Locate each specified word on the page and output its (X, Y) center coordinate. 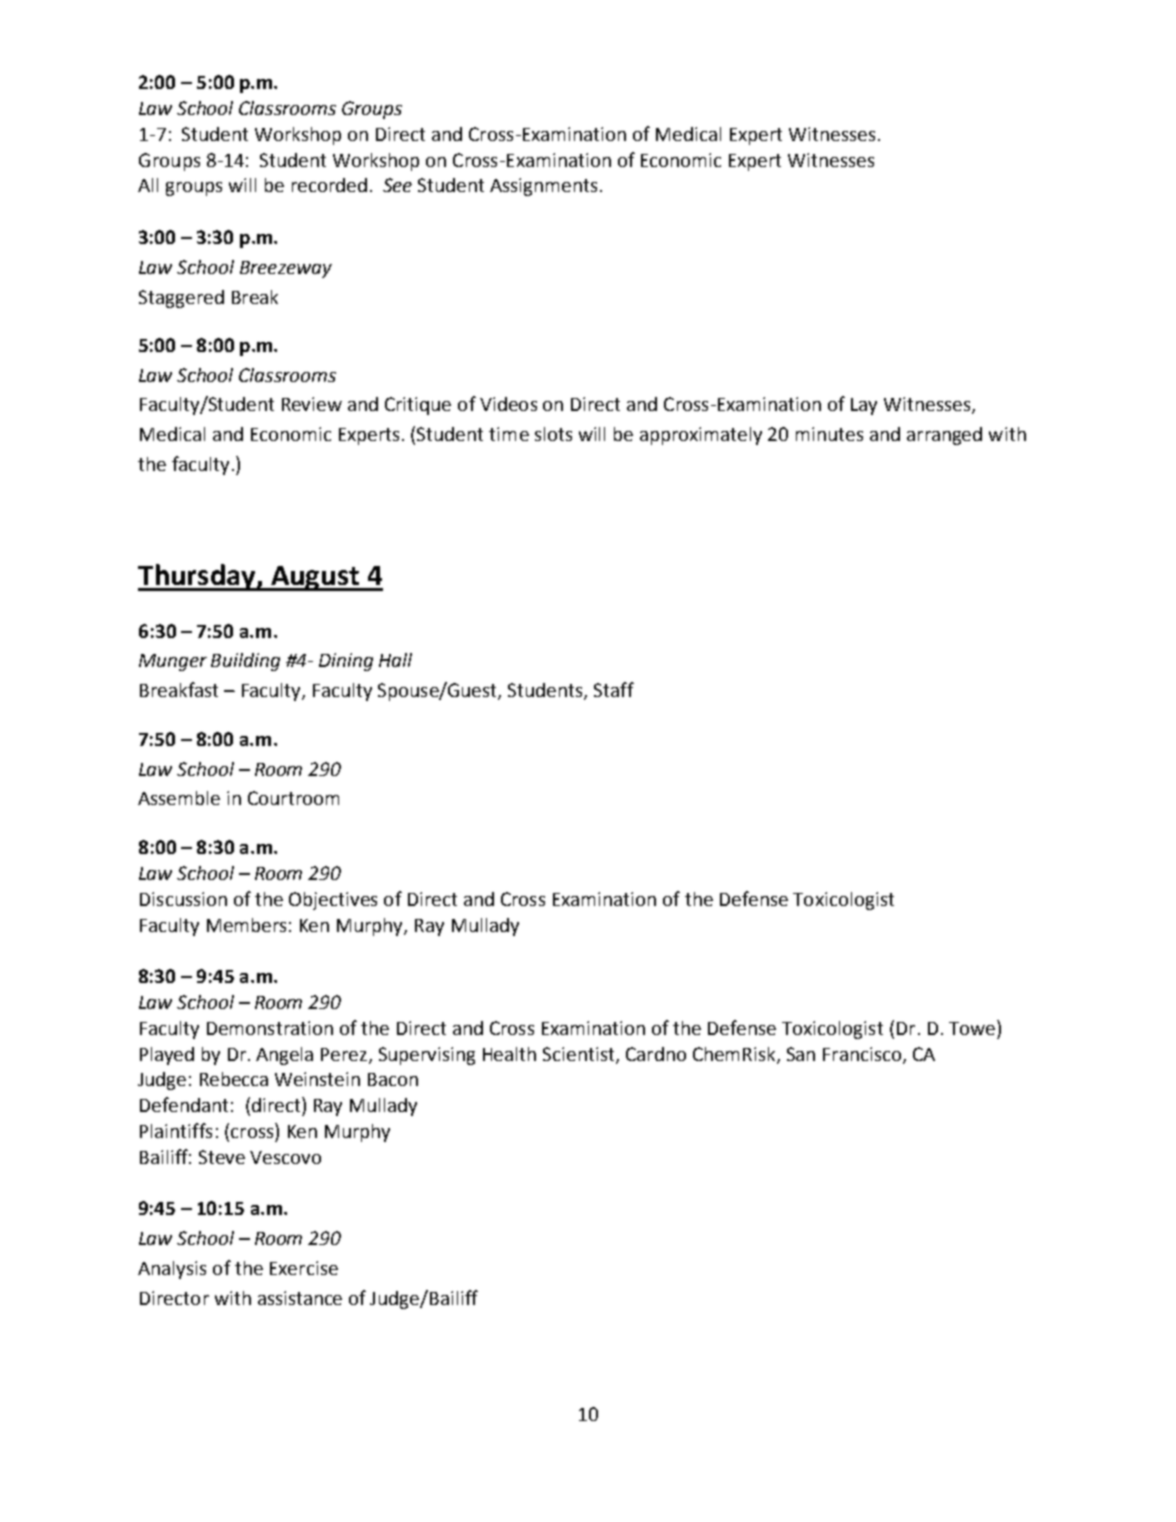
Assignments (543, 187)
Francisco (863, 1055)
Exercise (304, 1268)
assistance (300, 1298)
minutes (829, 434)
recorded (329, 185)
